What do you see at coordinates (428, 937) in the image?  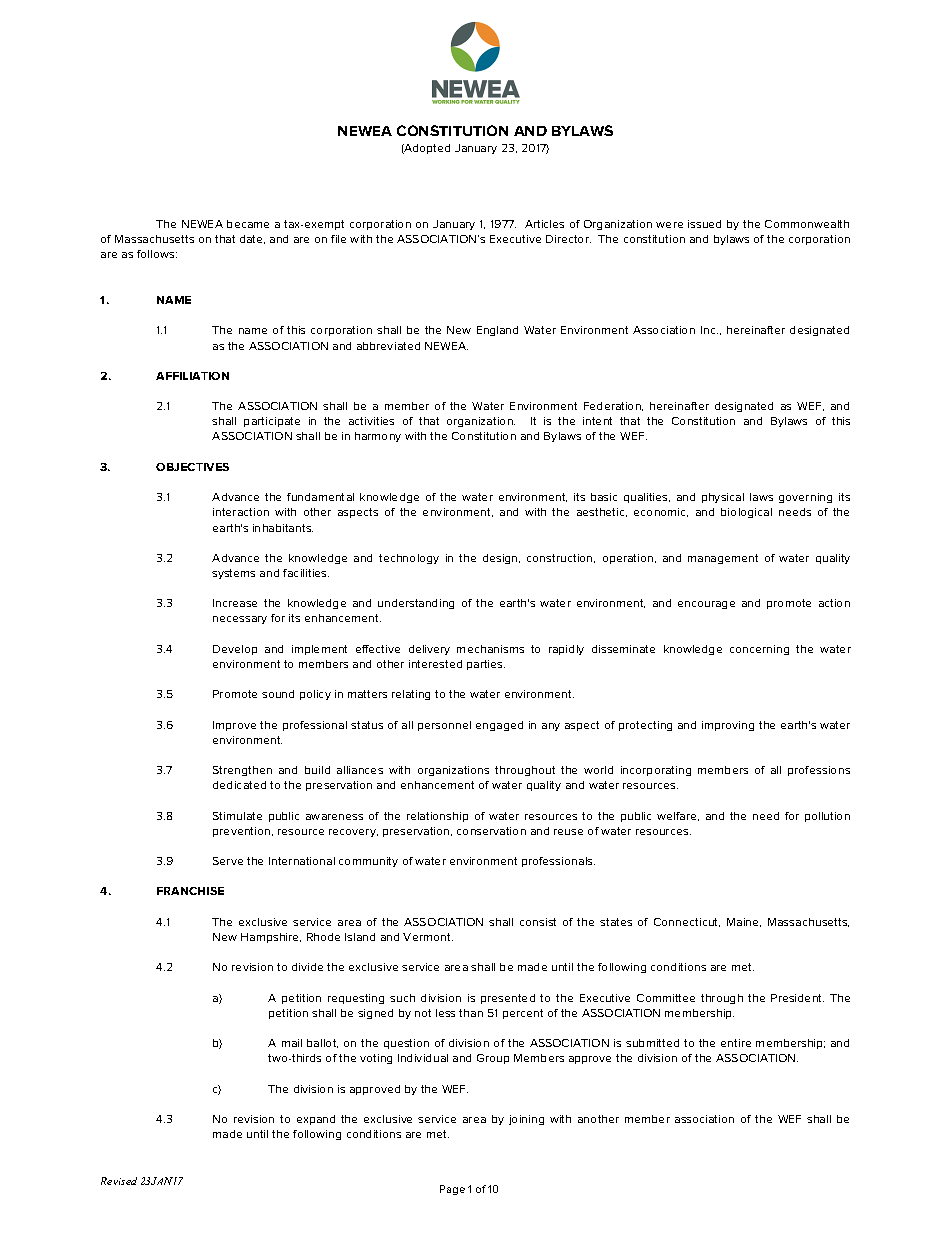 I see `Vermont` at bounding box center [428, 937].
